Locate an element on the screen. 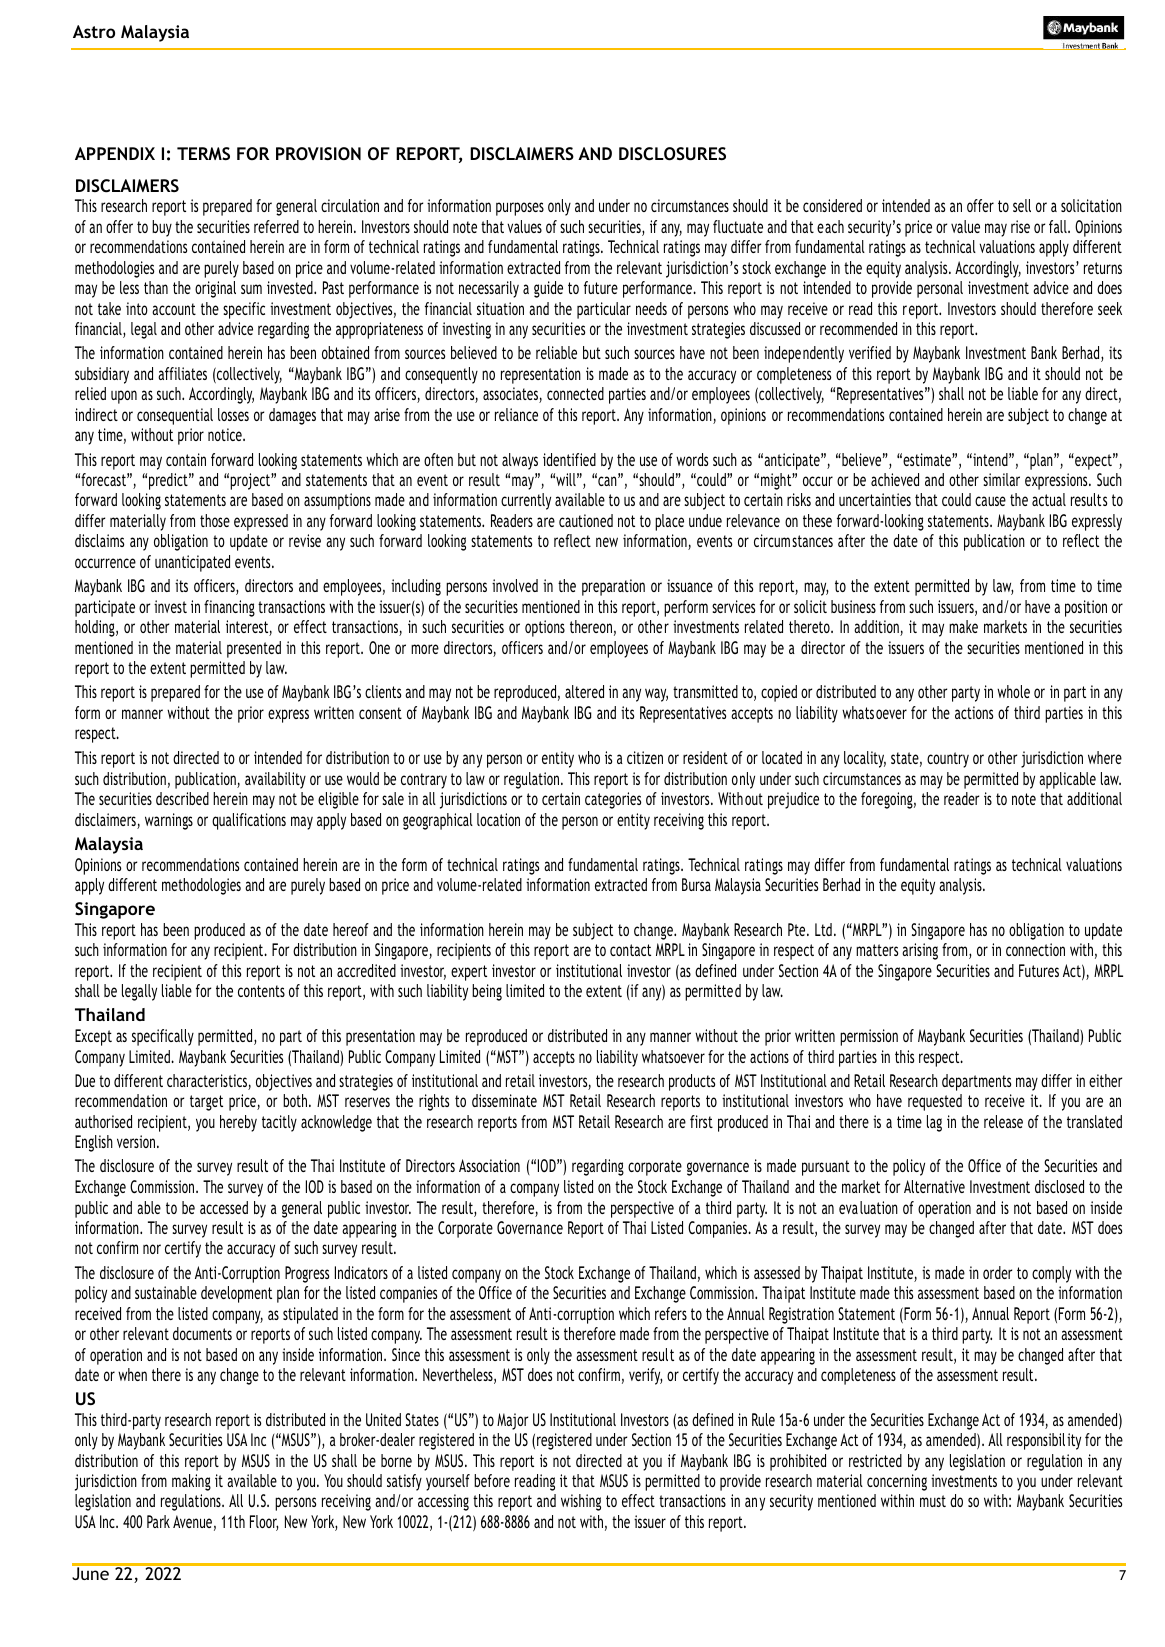 The width and height of the screenshot is (1165, 1647). cause is located at coordinates (990, 501).
